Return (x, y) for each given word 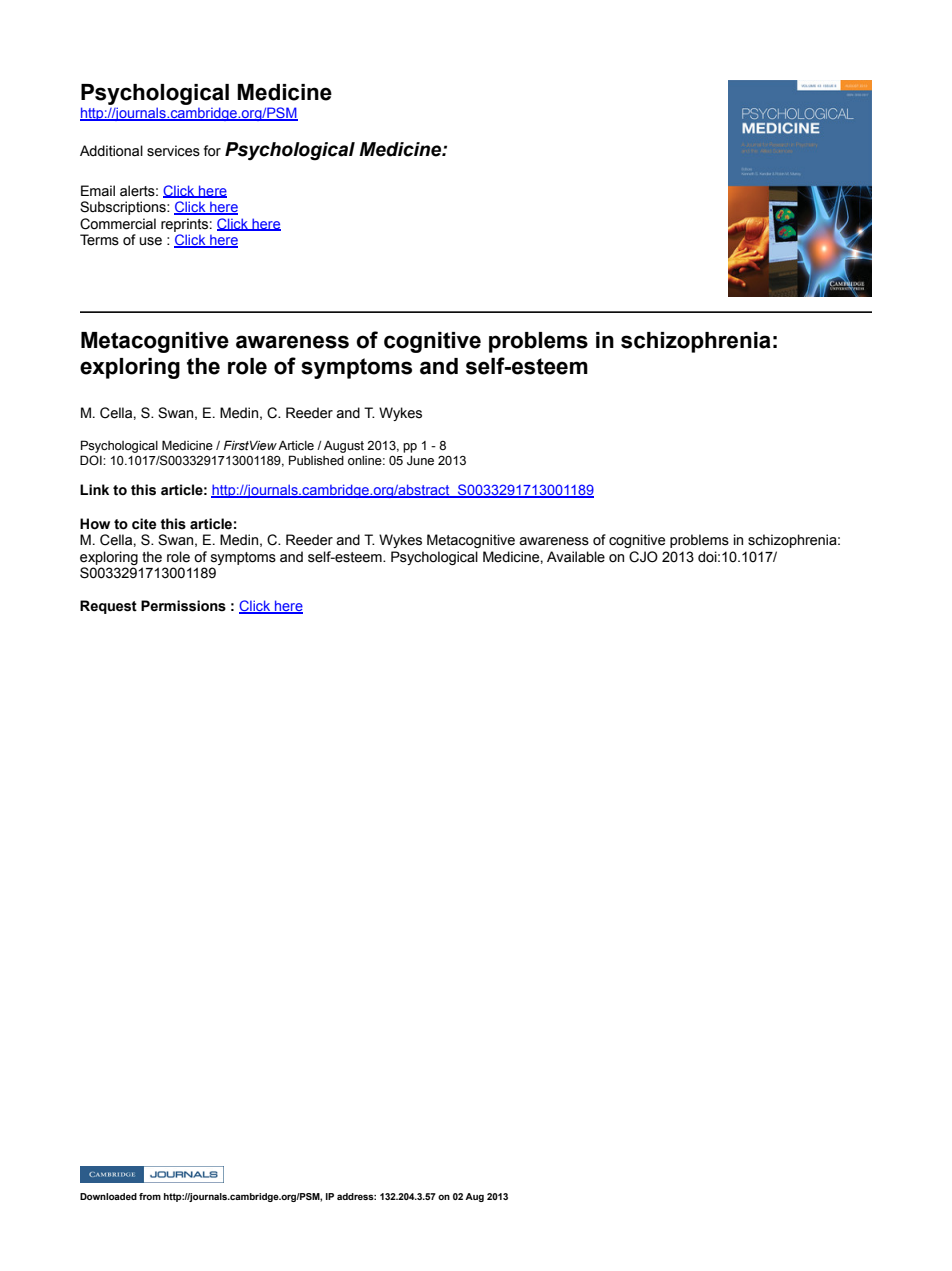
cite (144, 524)
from (150, 1196)
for (212, 151)
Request (108, 607)
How (95, 524)
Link (94, 489)
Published (316, 460)
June (420, 460)
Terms (99, 240)
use (150, 241)
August (344, 447)
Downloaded (108, 1196)
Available (576, 557)
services (173, 151)
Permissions (183, 606)
